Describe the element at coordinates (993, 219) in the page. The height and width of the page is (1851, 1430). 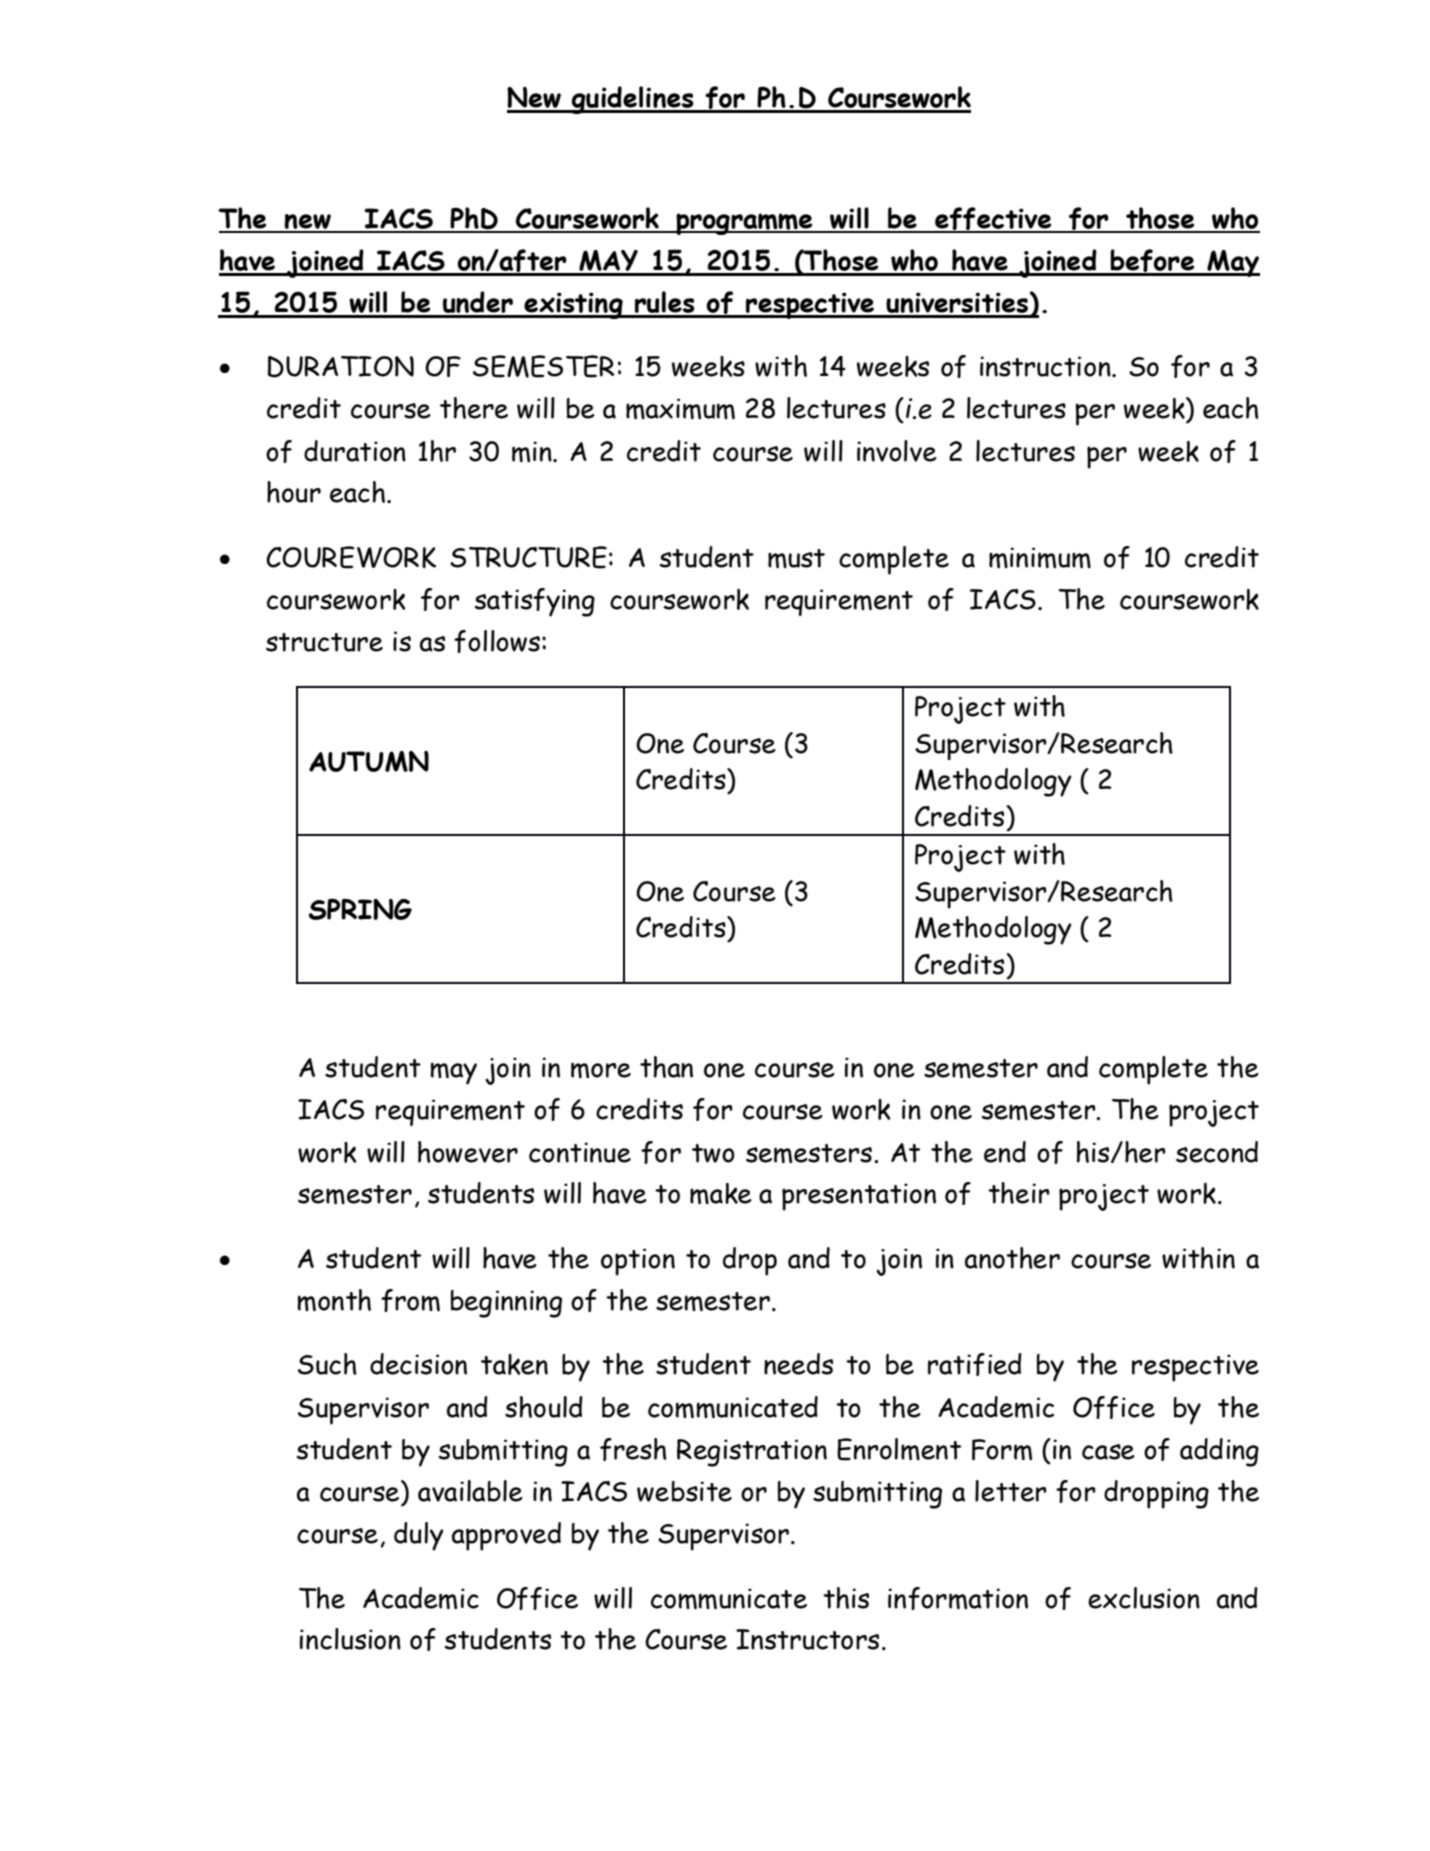
I see `effective` at that location.
